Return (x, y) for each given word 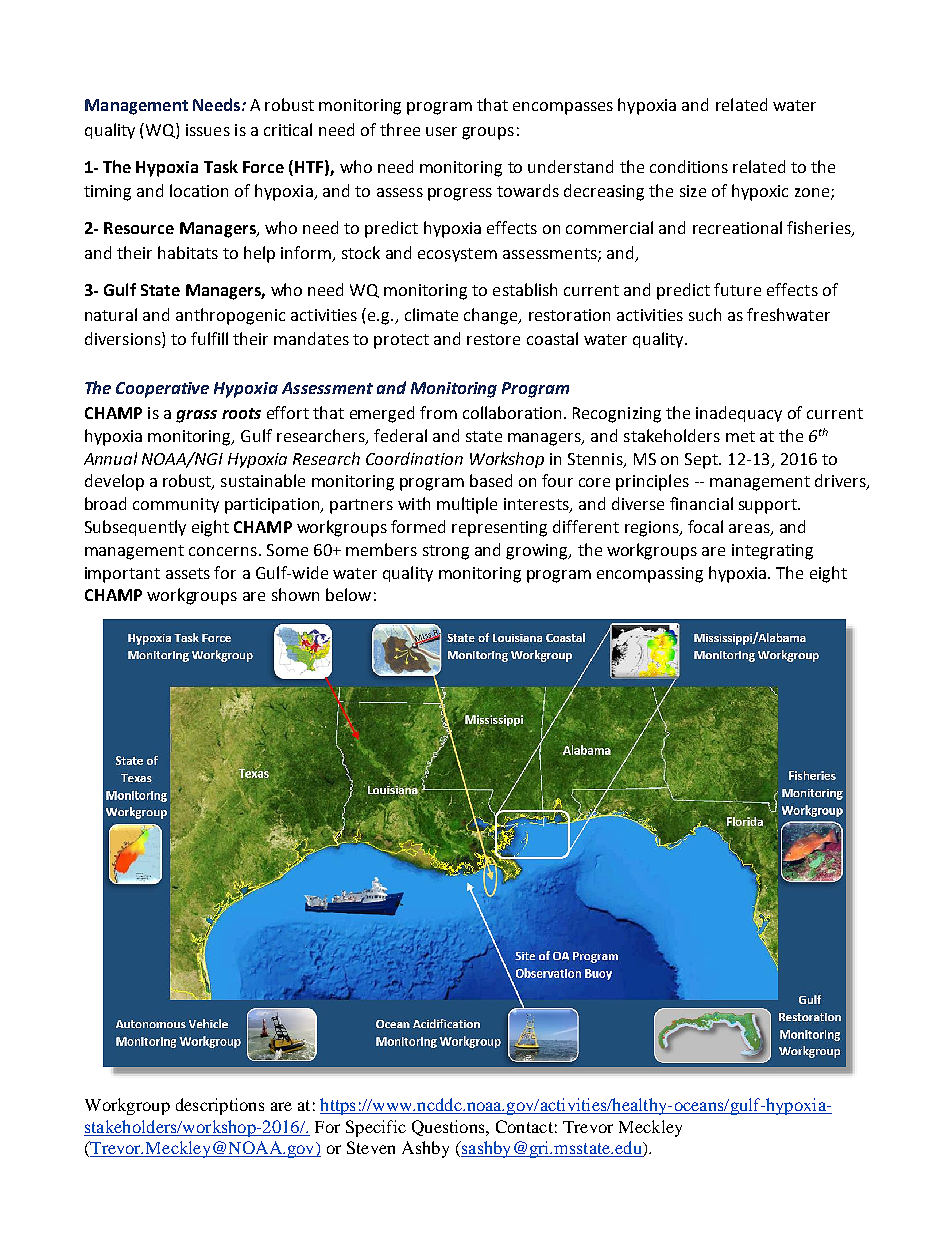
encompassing (650, 575)
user (441, 131)
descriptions (220, 1106)
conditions (689, 166)
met (740, 436)
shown (295, 594)
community (176, 505)
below (348, 594)
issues (208, 130)
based (491, 480)
